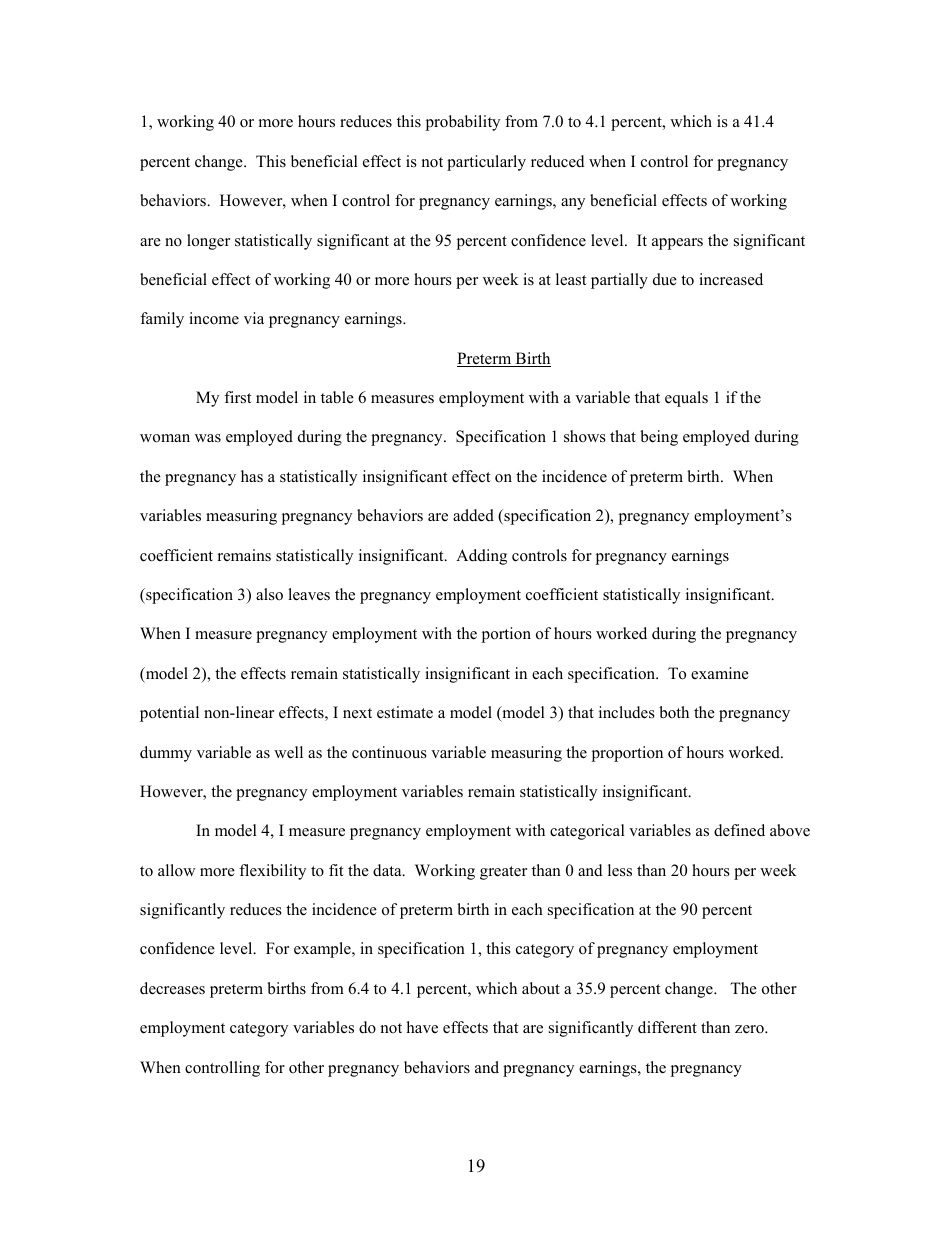 Image resolution: width=952 pixels, height=1233 pixels. Describe the element at coordinates (422, 1027) in the screenshot. I see `have` at that location.
